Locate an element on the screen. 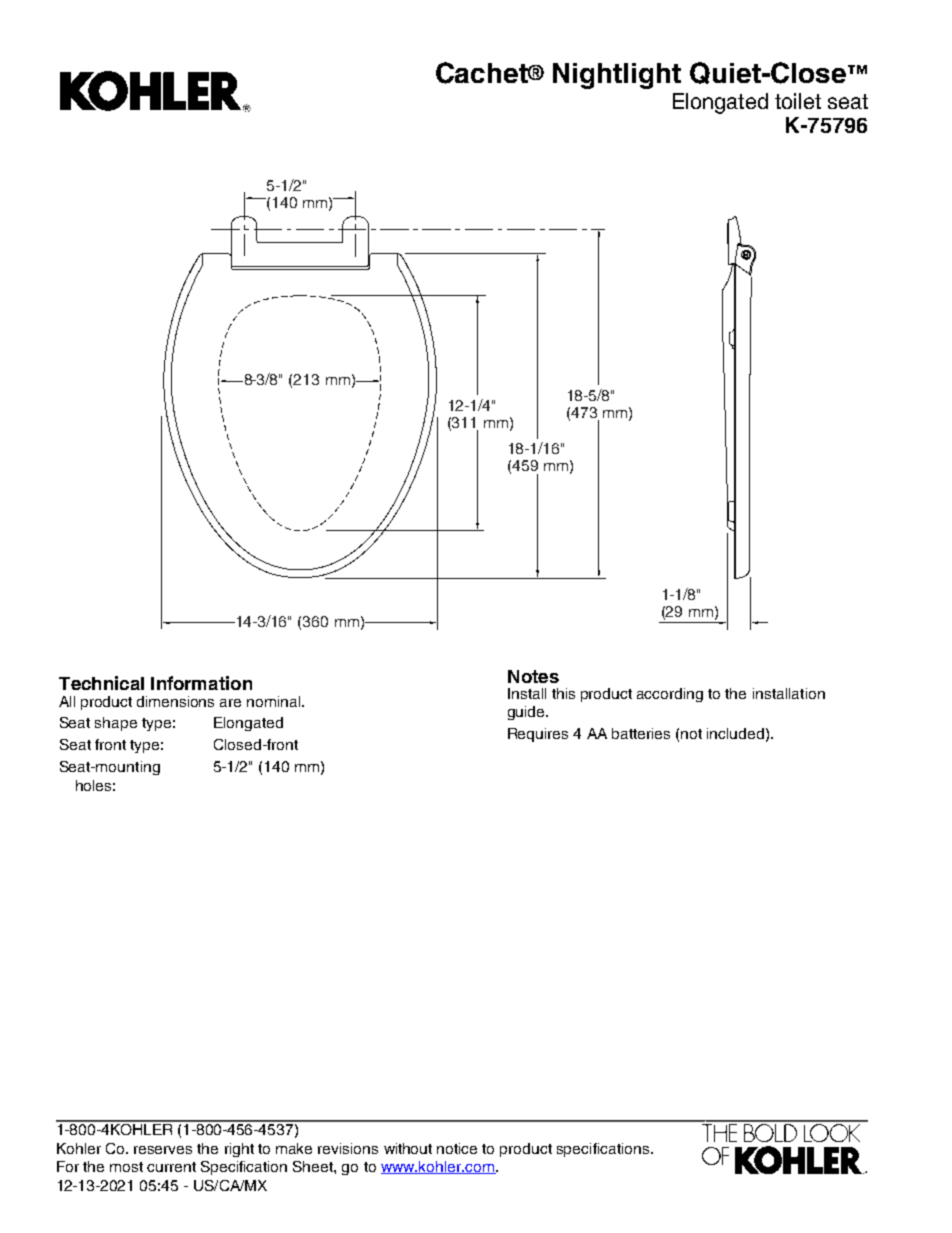  without is located at coordinates (408, 1148).
